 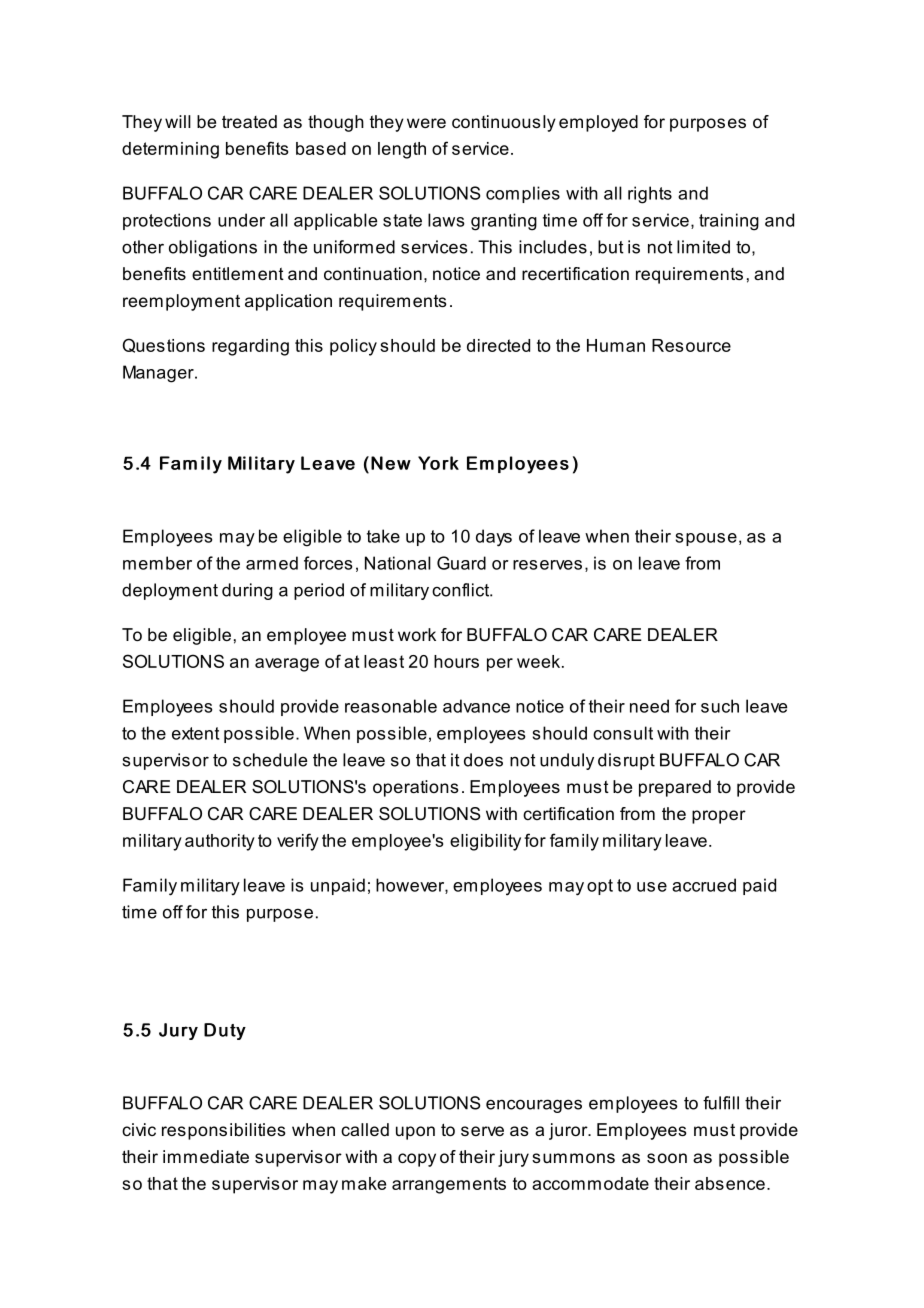 What do you see at coordinates (675, 788) in the document?
I see `prepared` at bounding box center [675, 788].
